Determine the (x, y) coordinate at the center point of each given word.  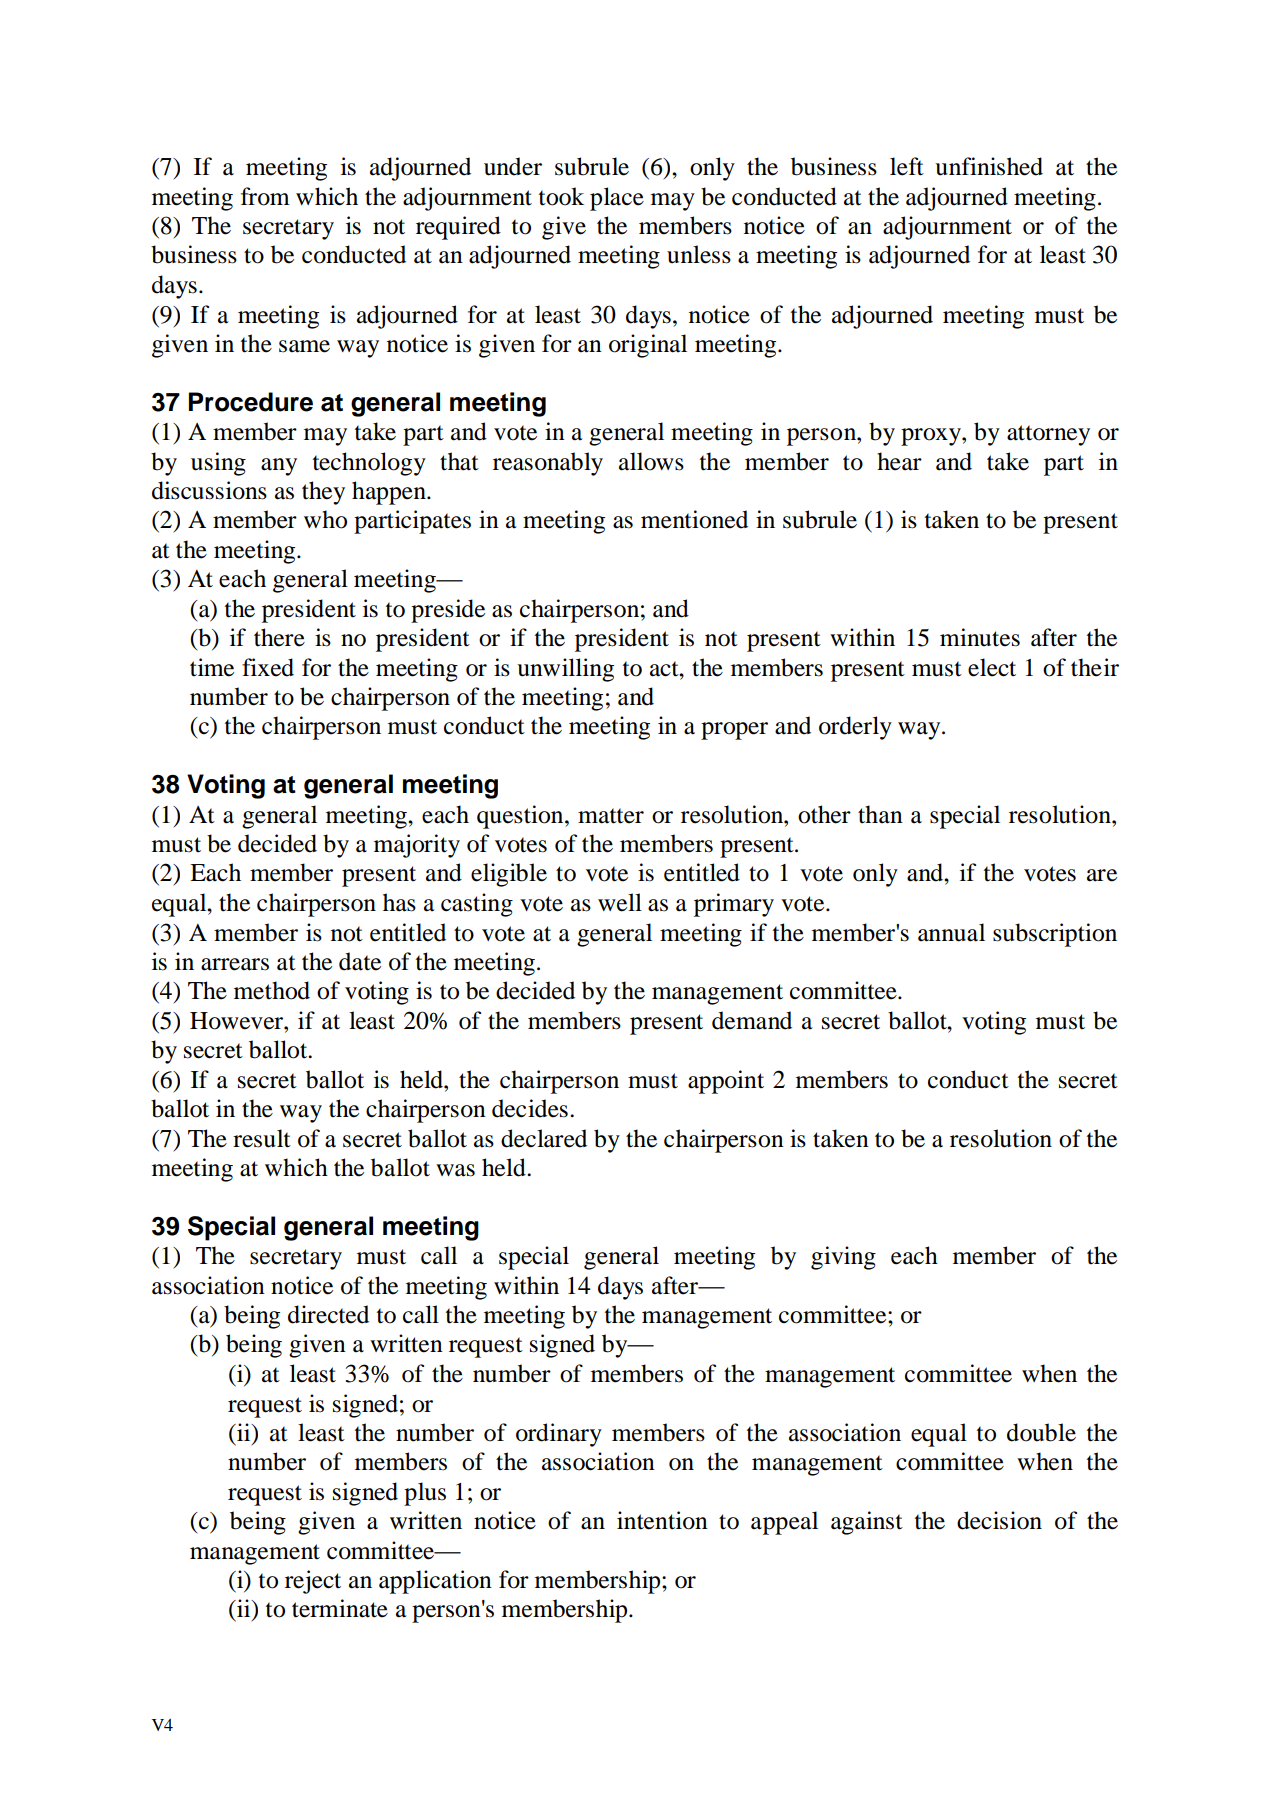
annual (951, 932)
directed (328, 1314)
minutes (980, 637)
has (399, 902)
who (325, 519)
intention (662, 1520)
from (265, 196)
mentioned (694, 519)
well (620, 902)
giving (843, 1258)
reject (313, 1582)
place (617, 199)
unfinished (989, 166)
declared (544, 1138)
